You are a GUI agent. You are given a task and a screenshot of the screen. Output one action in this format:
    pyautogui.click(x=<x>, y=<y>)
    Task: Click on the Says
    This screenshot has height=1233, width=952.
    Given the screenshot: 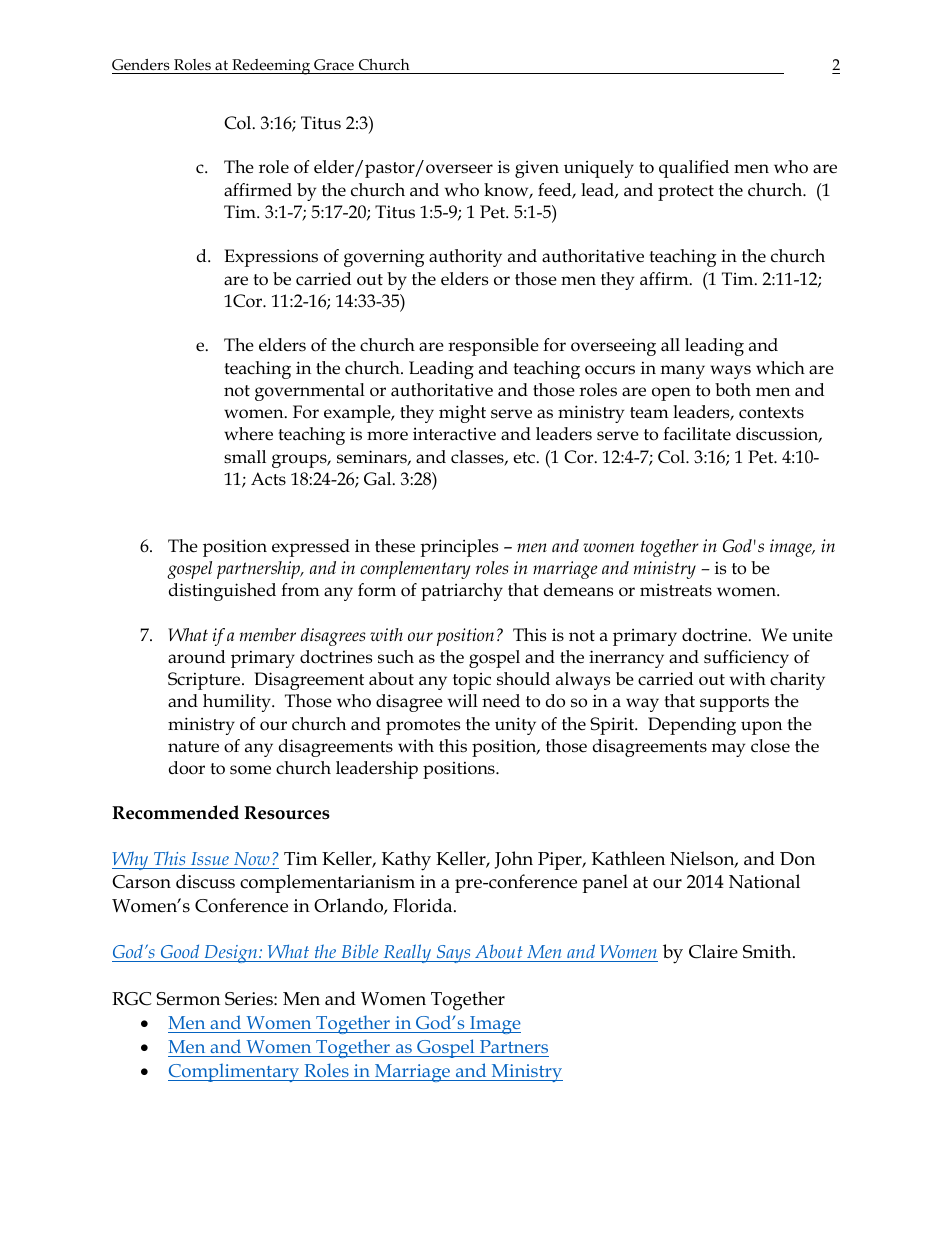 What is the action you would take?
    pyautogui.click(x=453, y=954)
